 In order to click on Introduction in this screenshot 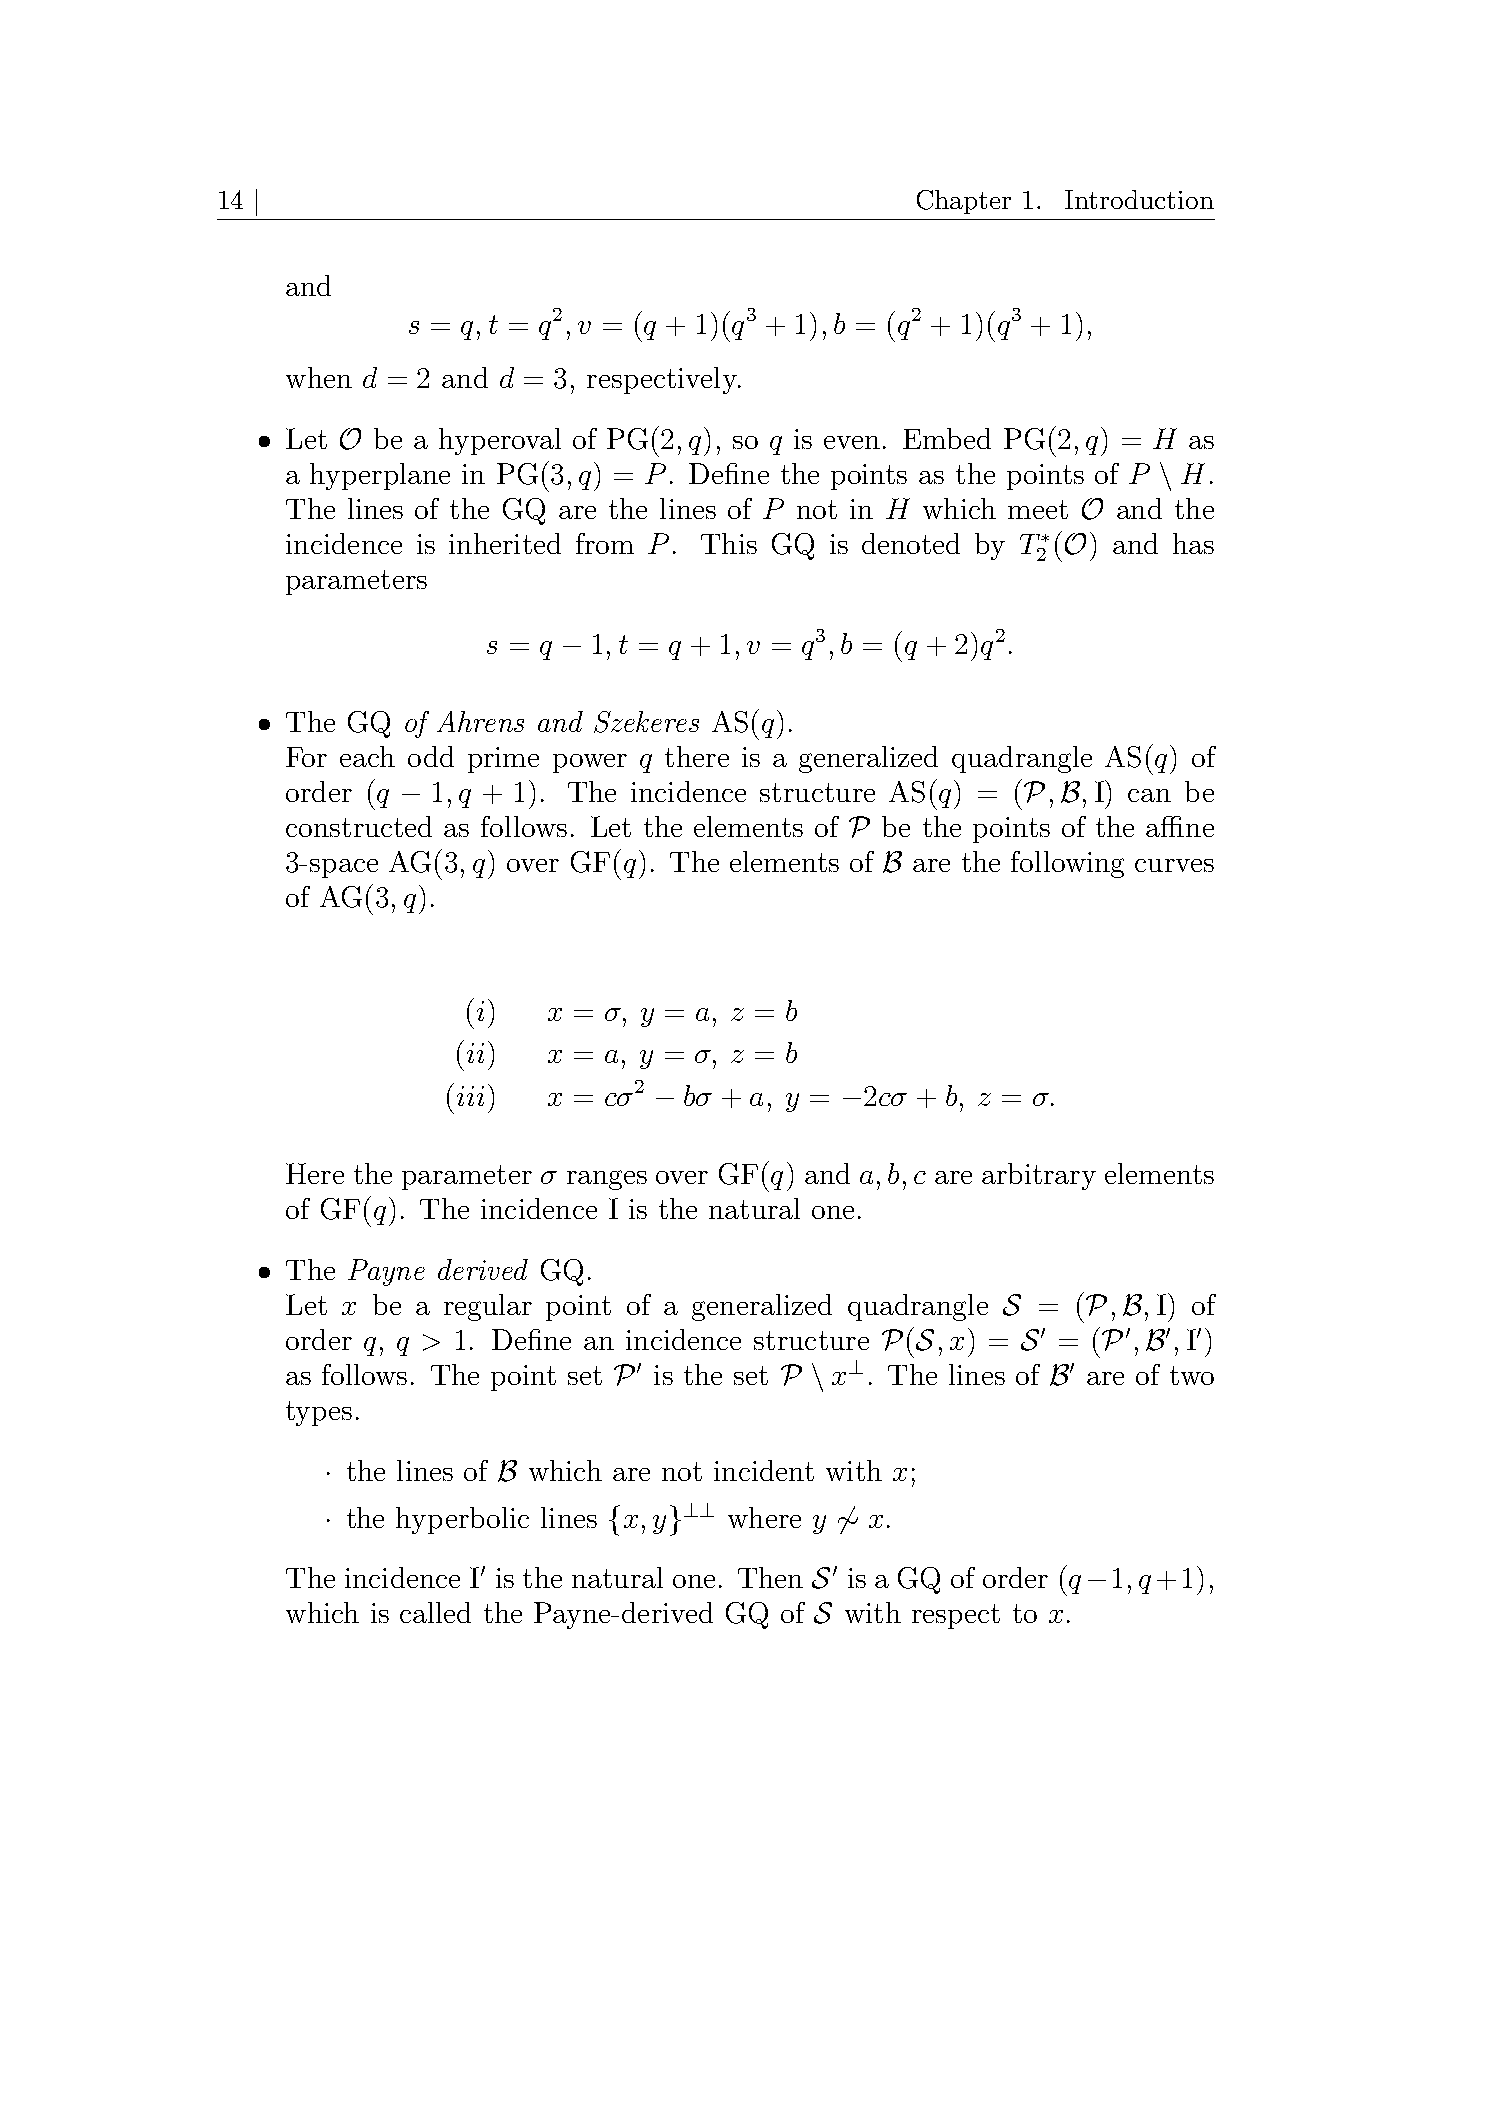, I will do `click(1139, 199)`.
